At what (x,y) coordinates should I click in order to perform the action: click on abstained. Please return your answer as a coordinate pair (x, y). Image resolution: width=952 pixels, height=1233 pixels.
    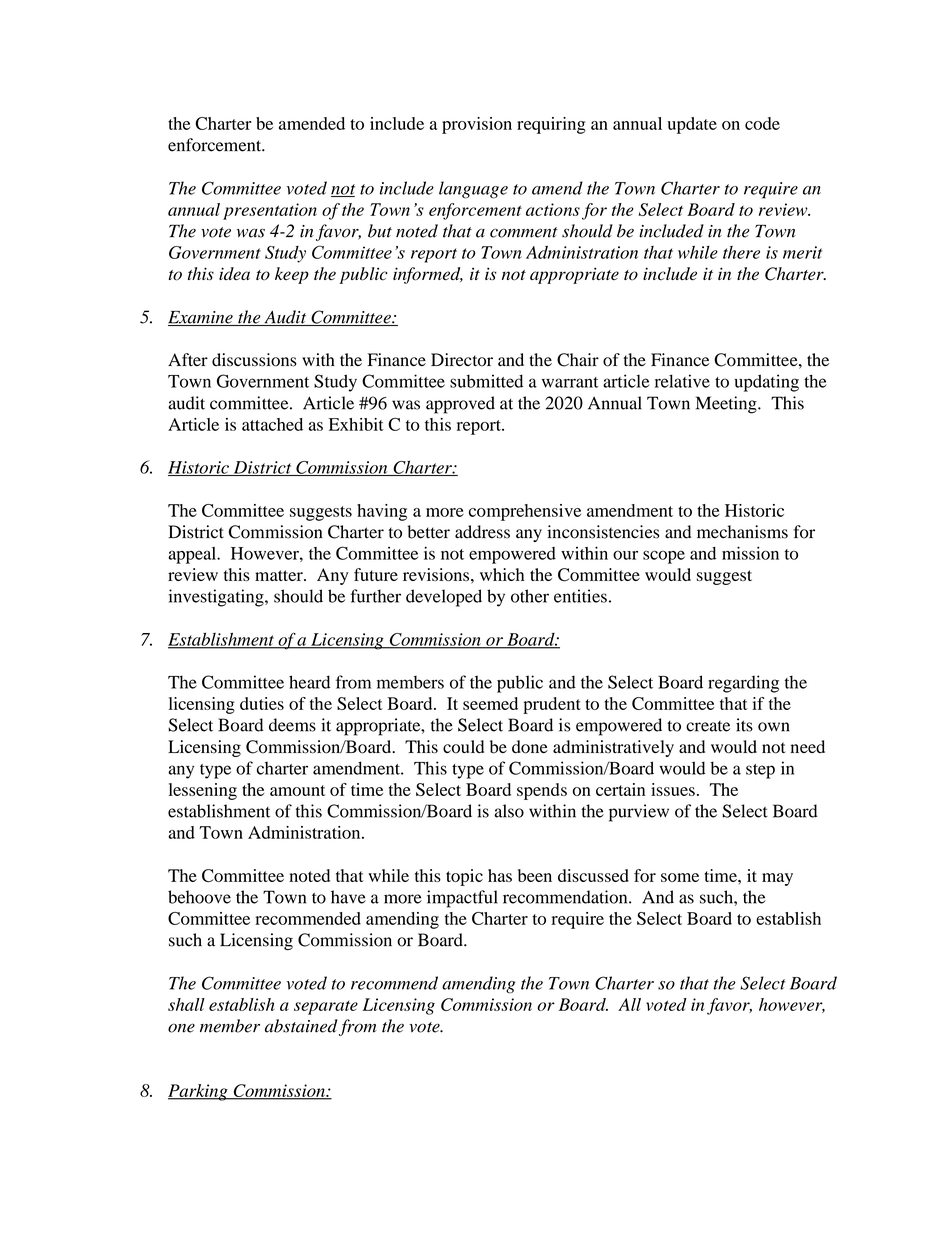
    Looking at the image, I should click on (301, 1026).
